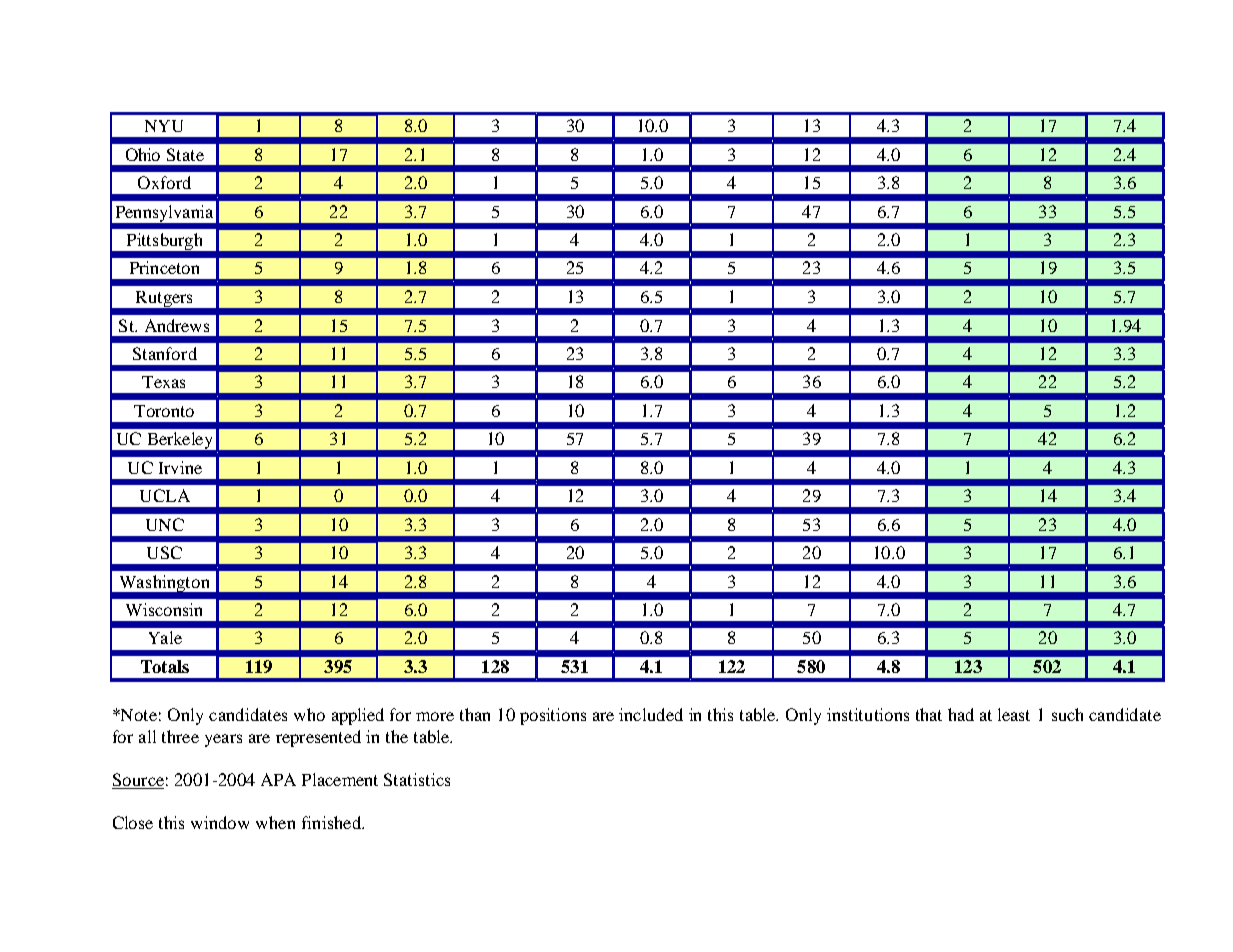  What do you see at coordinates (651, 714) in the document?
I see `included` at bounding box center [651, 714].
